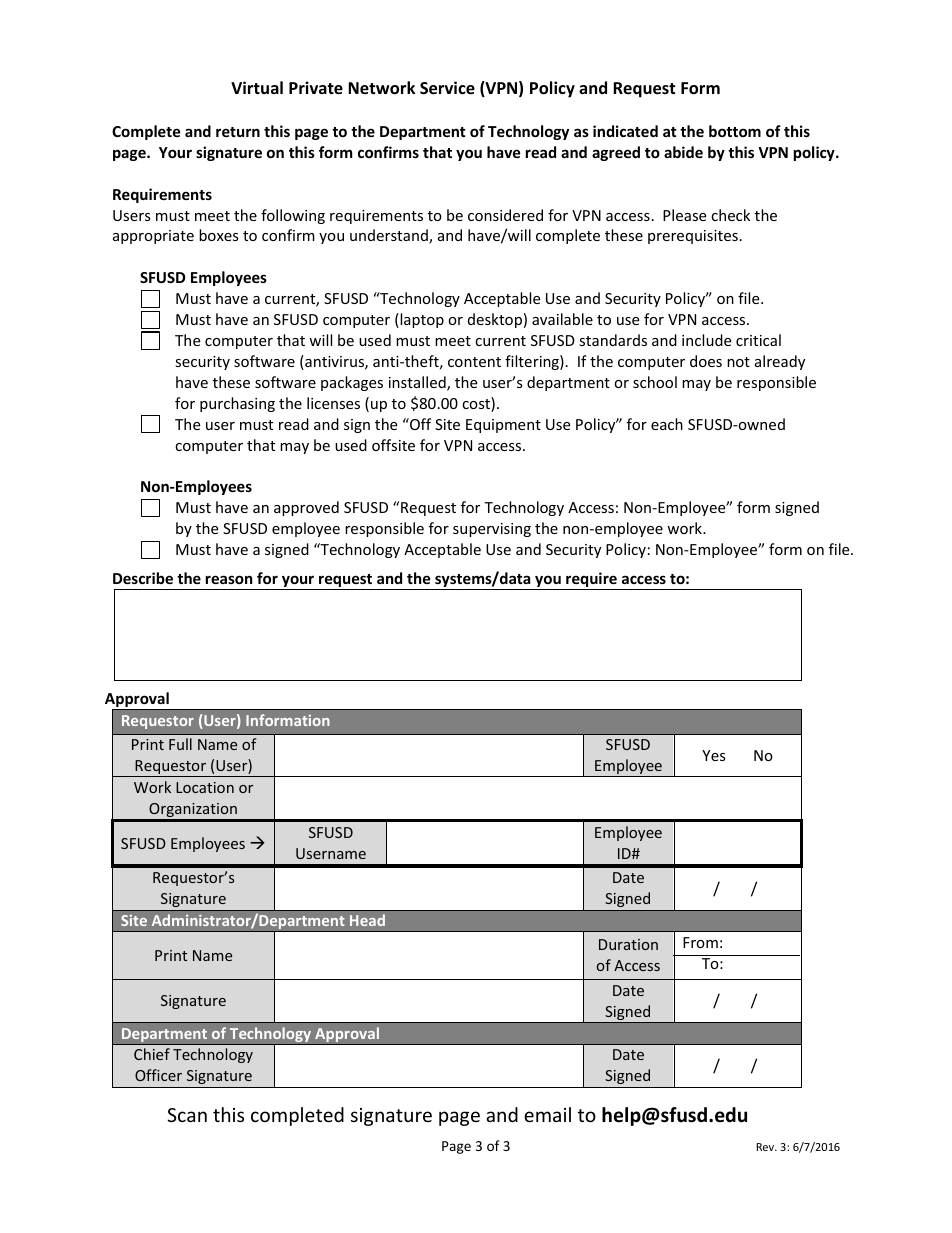  What do you see at coordinates (547, 1114) in the screenshot?
I see `email` at bounding box center [547, 1114].
